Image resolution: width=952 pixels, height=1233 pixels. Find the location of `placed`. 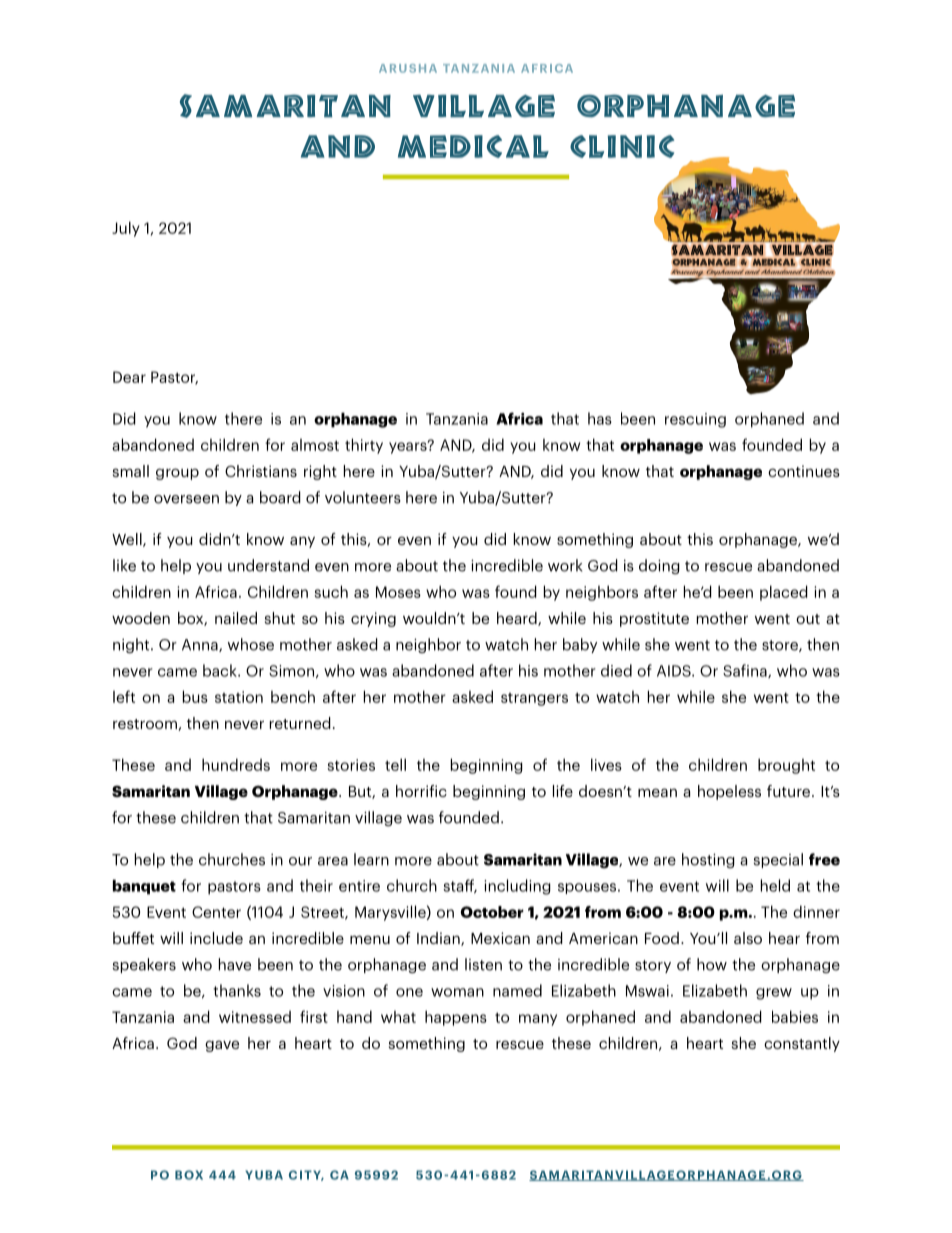

placed is located at coordinates (784, 593).
